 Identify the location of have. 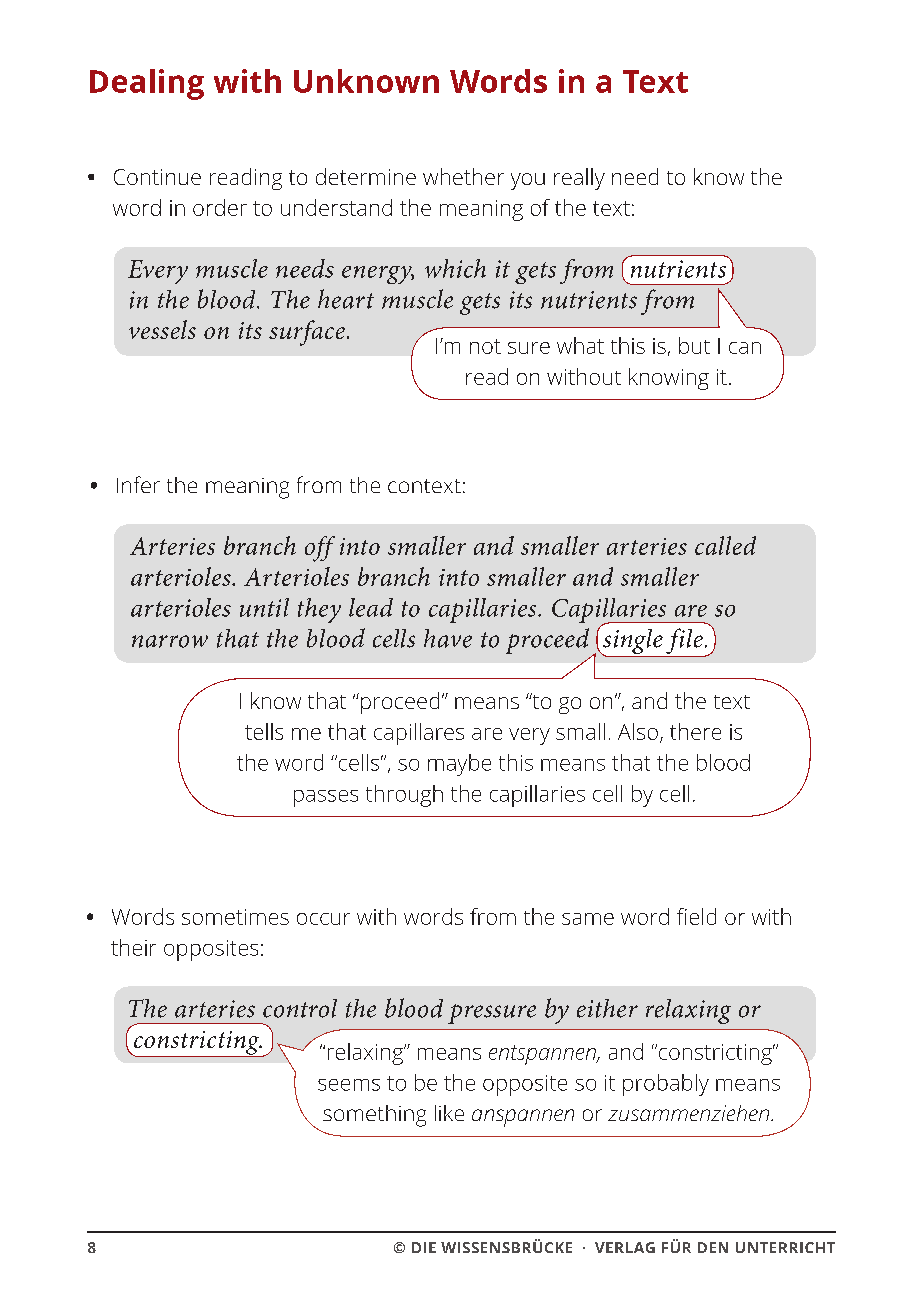
(448, 638).
